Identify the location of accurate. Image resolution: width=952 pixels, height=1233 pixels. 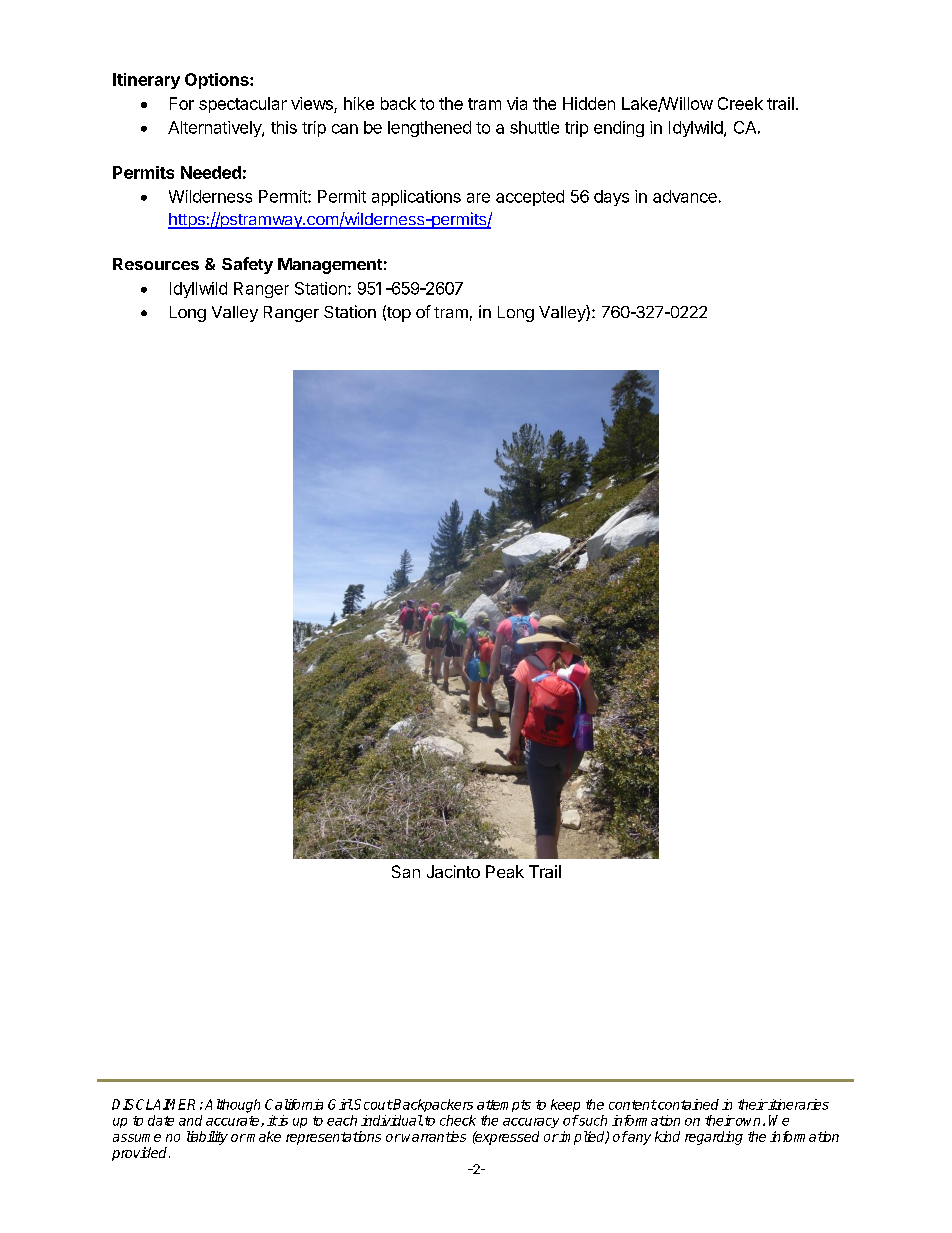
(234, 1121).
